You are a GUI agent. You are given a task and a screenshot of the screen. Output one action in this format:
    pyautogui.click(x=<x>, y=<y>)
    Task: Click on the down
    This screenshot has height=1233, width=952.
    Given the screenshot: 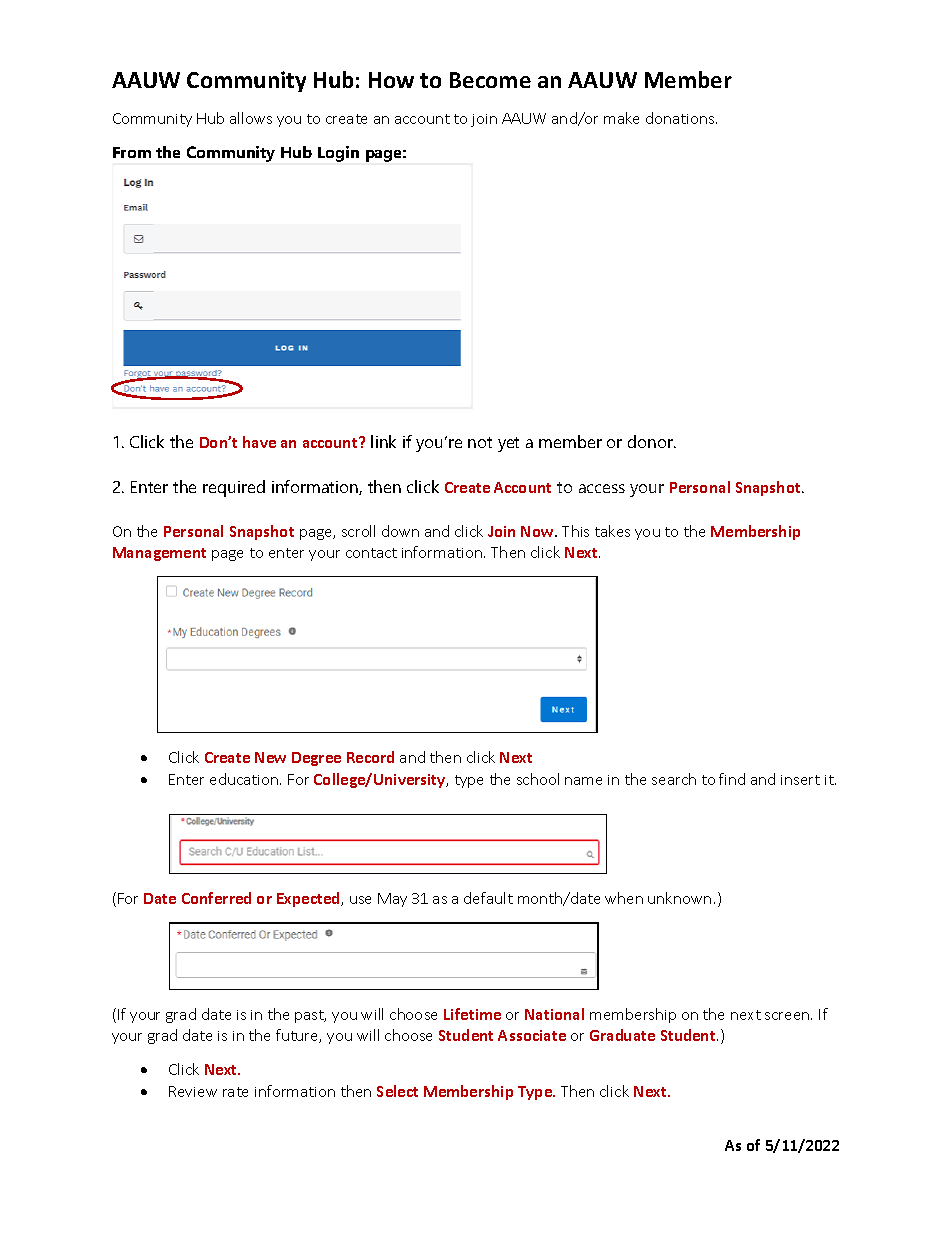 What is the action you would take?
    pyautogui.click(x=400, y=531)
